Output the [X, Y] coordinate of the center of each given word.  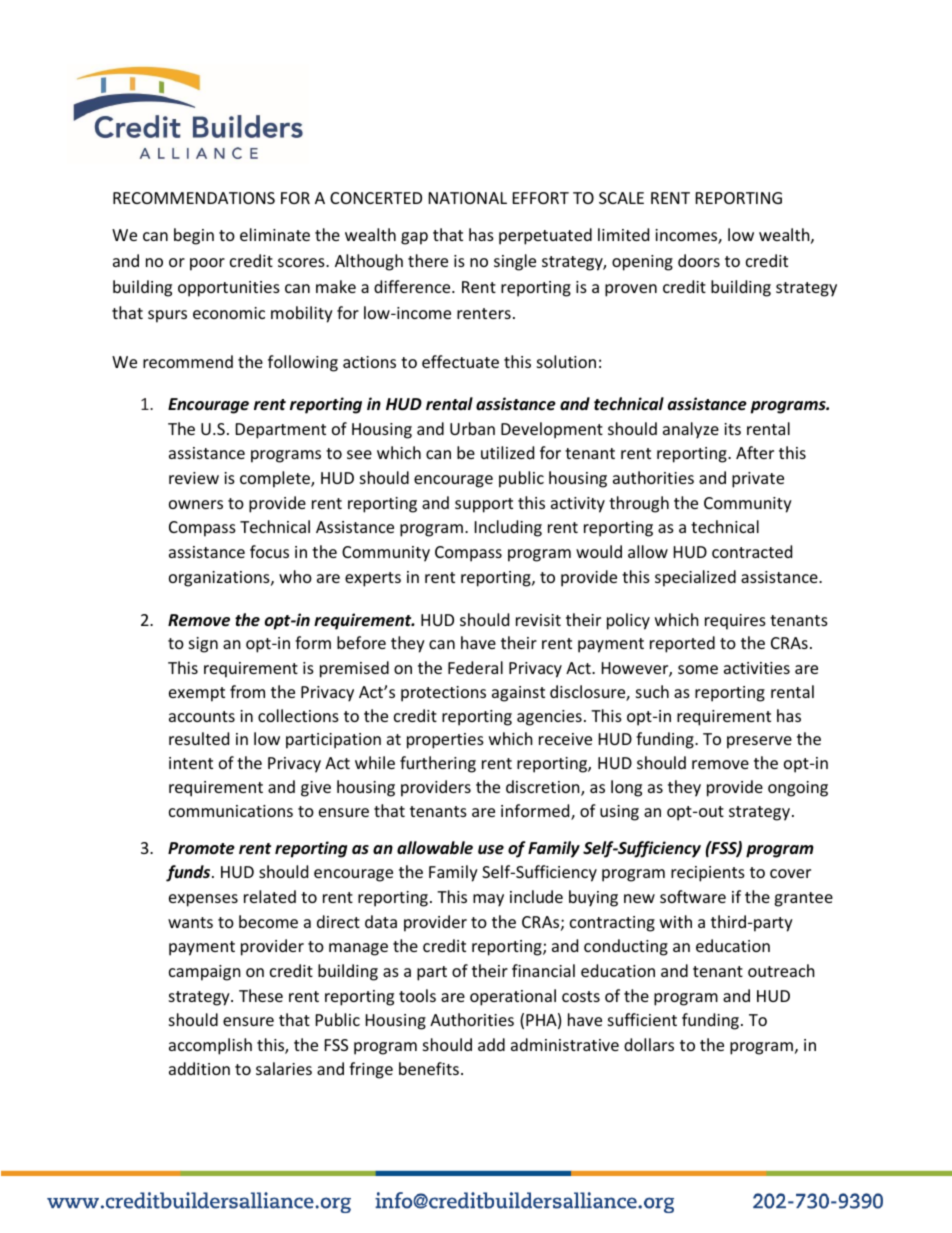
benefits [429, 1068]
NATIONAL [468, 198]
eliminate [275, 234]
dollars [649, 1044]
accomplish [210, 1046]
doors [699, 260]
